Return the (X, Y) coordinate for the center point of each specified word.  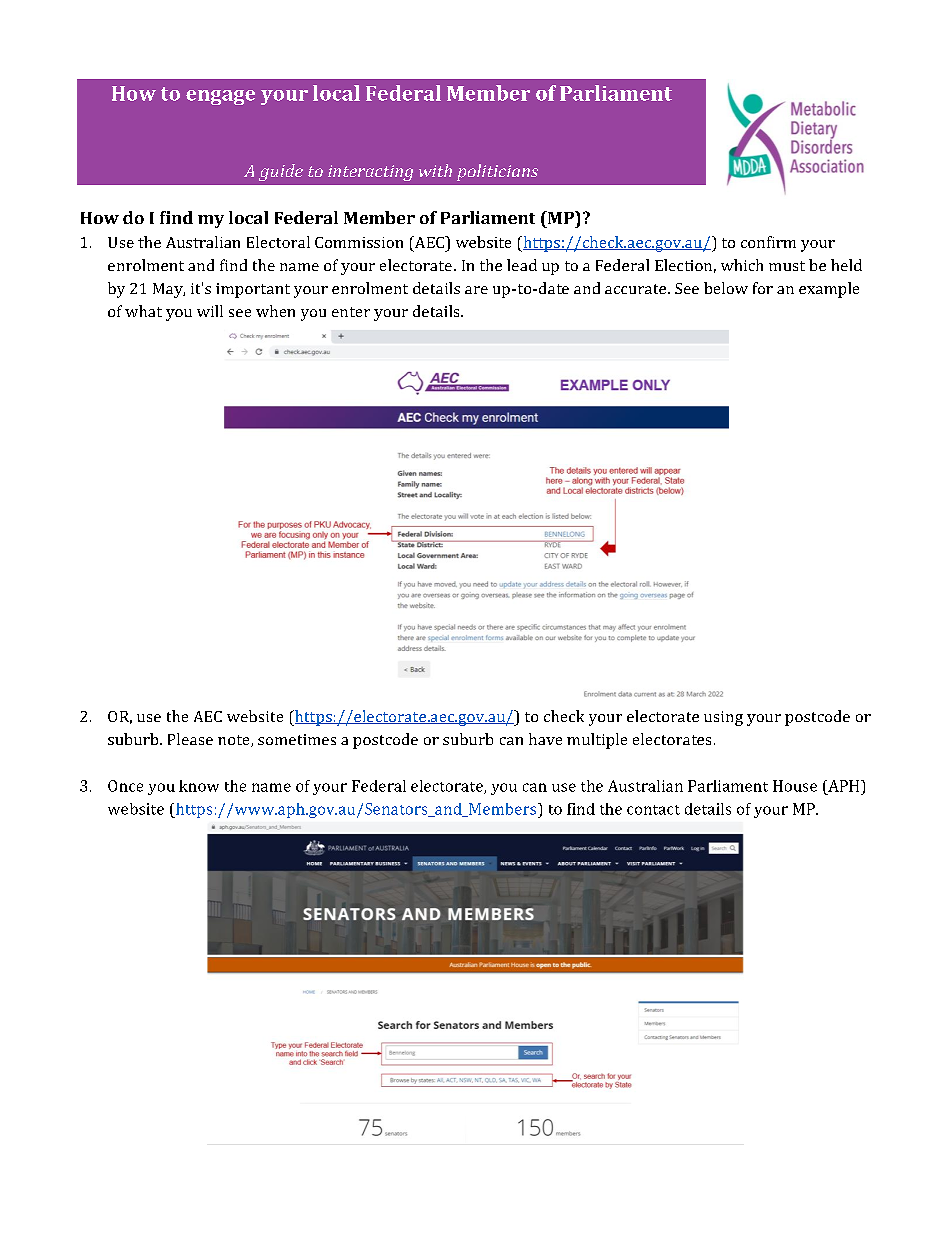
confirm (768, 242)
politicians (497, 172)
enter (351, 312)
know (199, 786)
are (476, 290)
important (253, 290)
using (723, 718)
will (210, 311)
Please (190, 739)
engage (220, 97)
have (545, 739)
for (763, 288)
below (726, 288)
